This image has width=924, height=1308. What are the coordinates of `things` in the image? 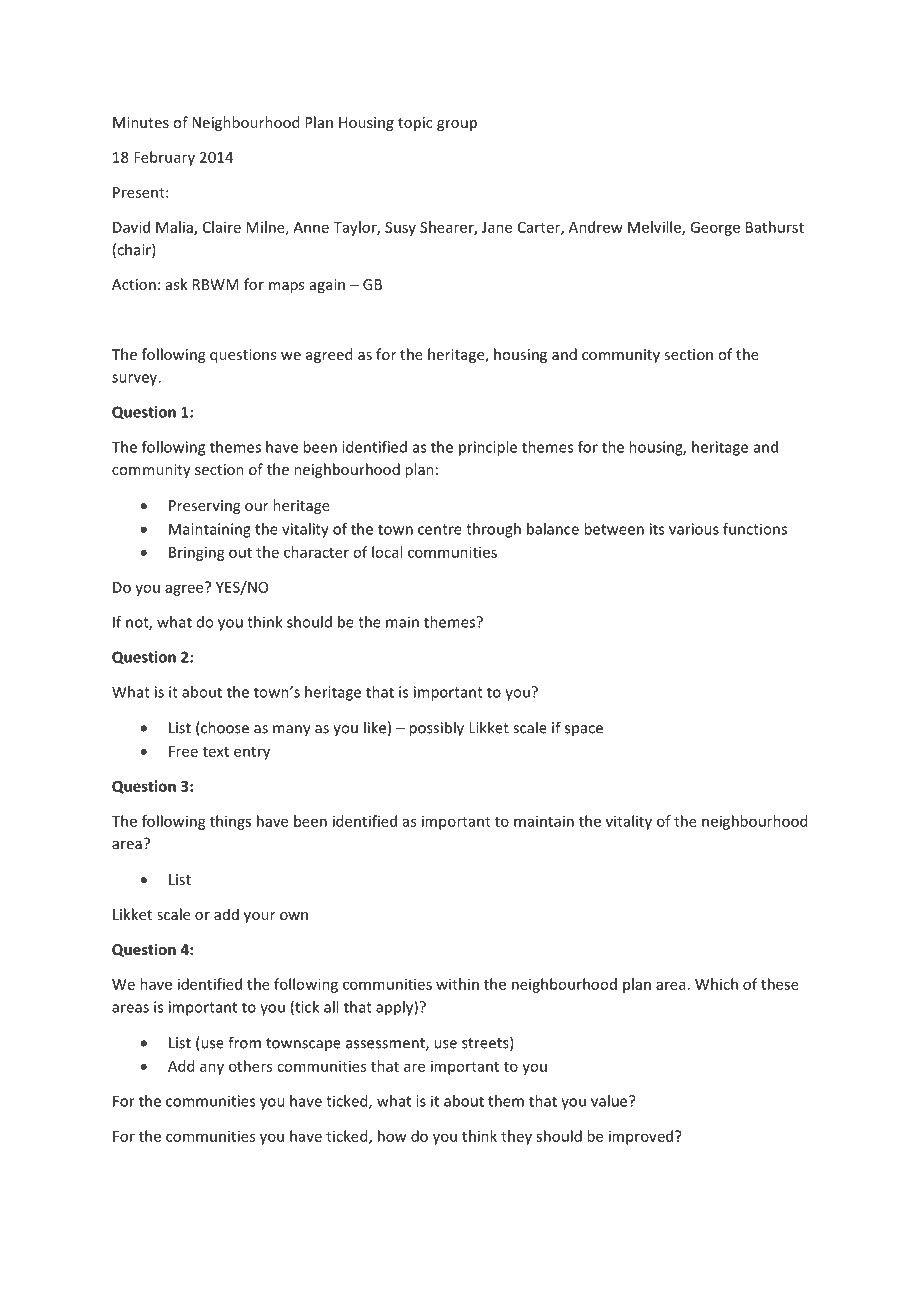 It's located at (230, 822).
